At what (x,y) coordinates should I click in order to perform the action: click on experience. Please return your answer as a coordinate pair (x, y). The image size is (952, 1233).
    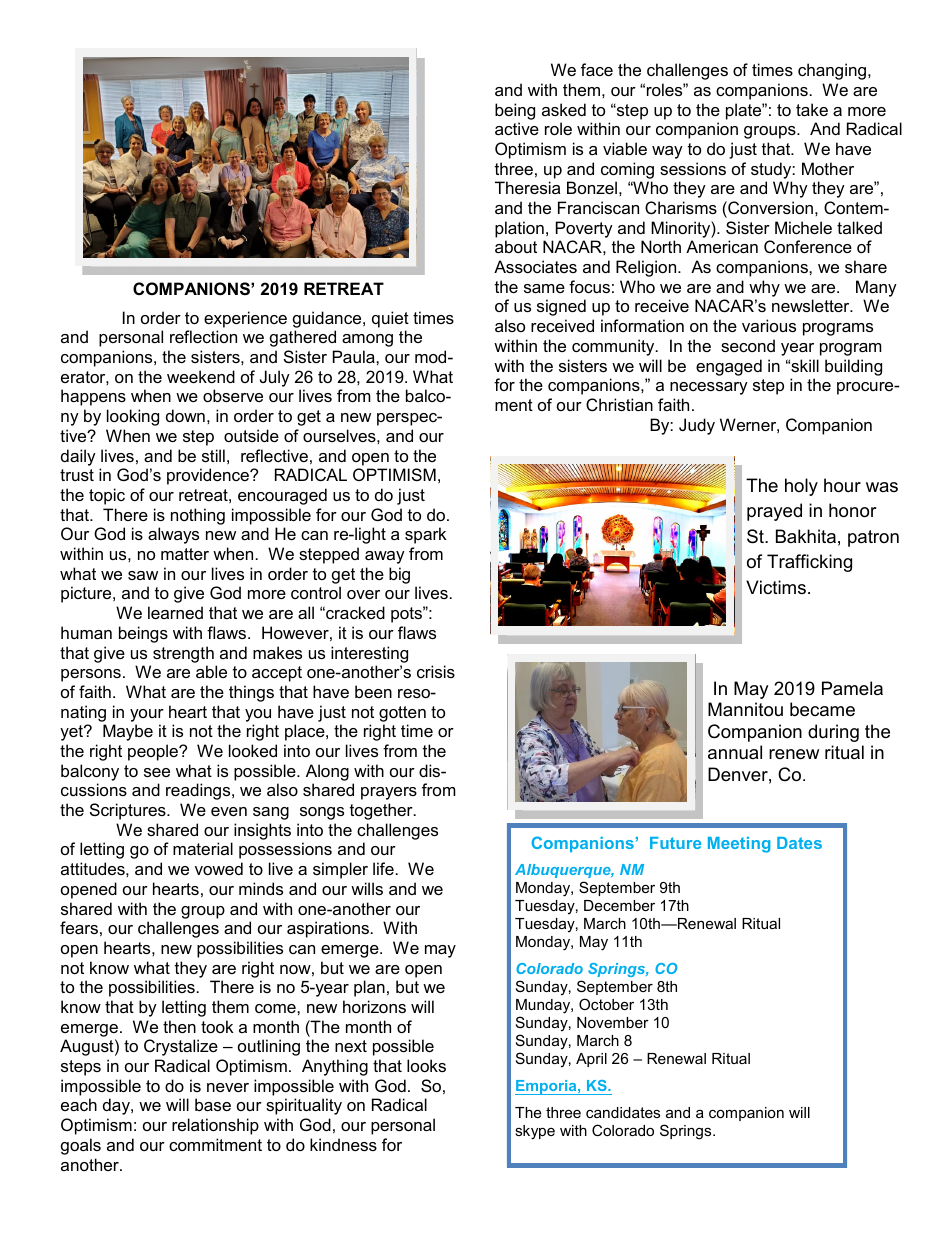
    Looking at the image, I should click on (245, 319).
